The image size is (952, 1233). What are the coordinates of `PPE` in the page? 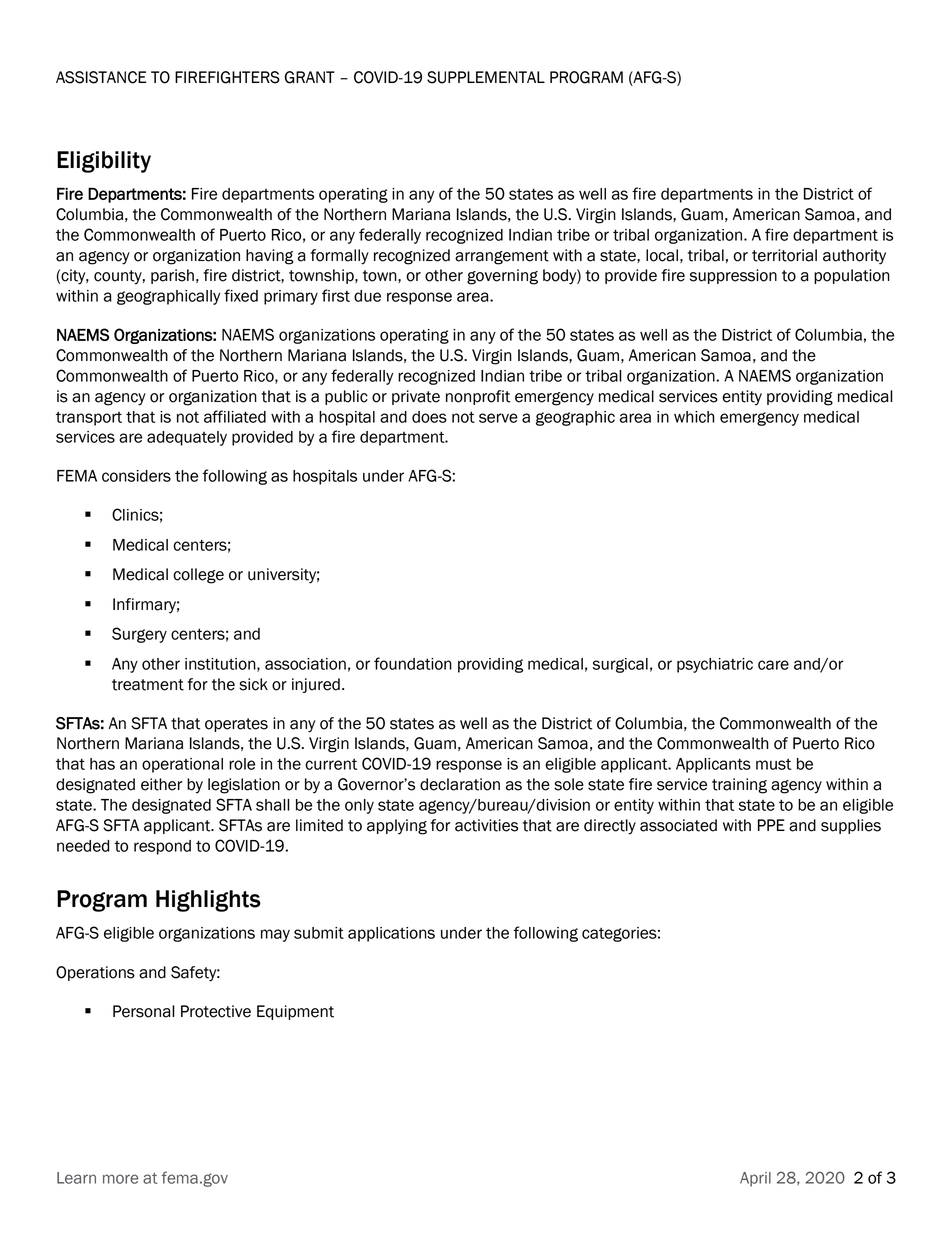 It's located at (771, 825).
